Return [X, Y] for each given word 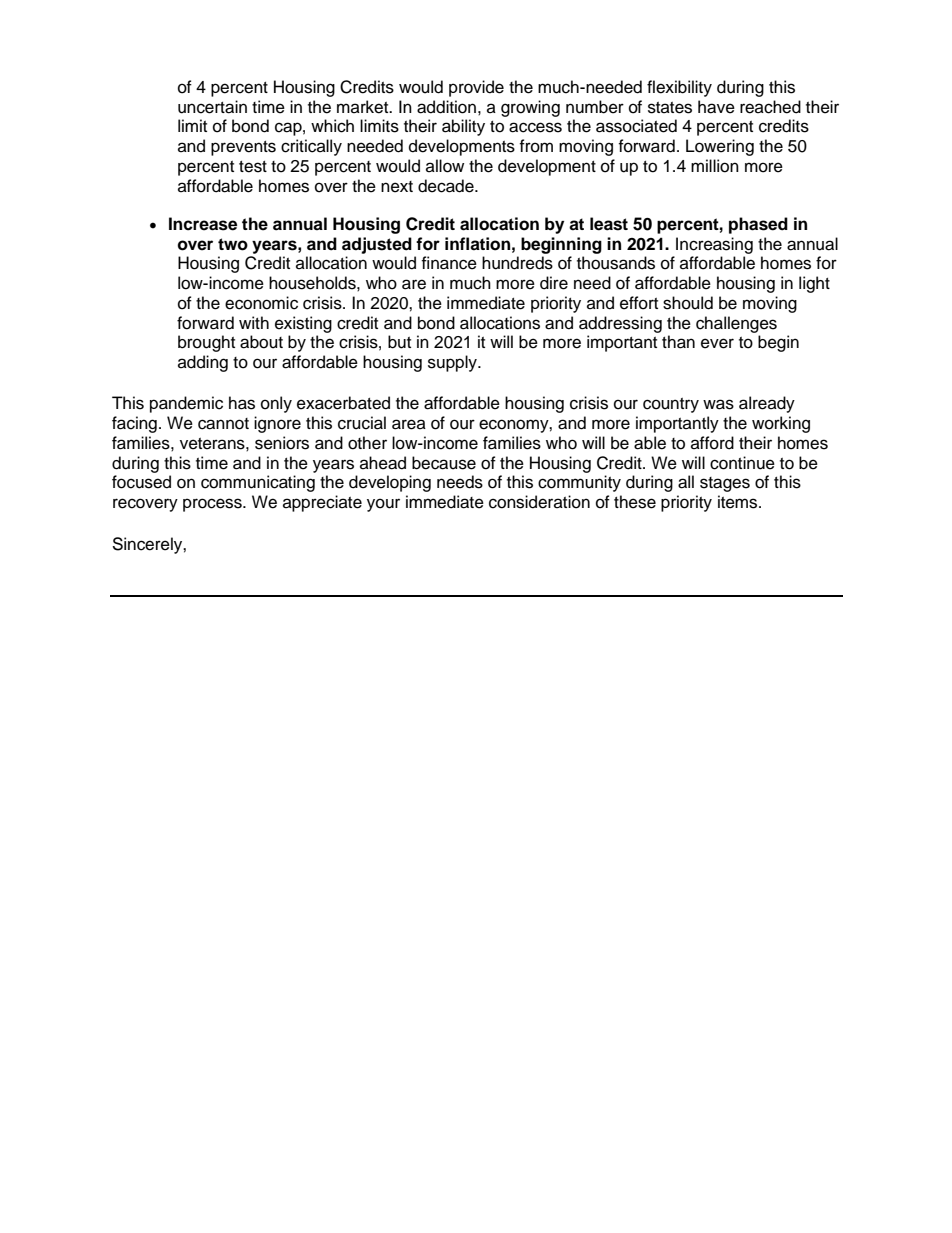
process [213, 505]
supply [453, 363]
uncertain [212, 107]
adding [203, 363]
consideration [539, 502]
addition [446, 107]
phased [758, 225]
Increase [203, 224]
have [716, 107]
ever [717, 343]
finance [449, 263]
